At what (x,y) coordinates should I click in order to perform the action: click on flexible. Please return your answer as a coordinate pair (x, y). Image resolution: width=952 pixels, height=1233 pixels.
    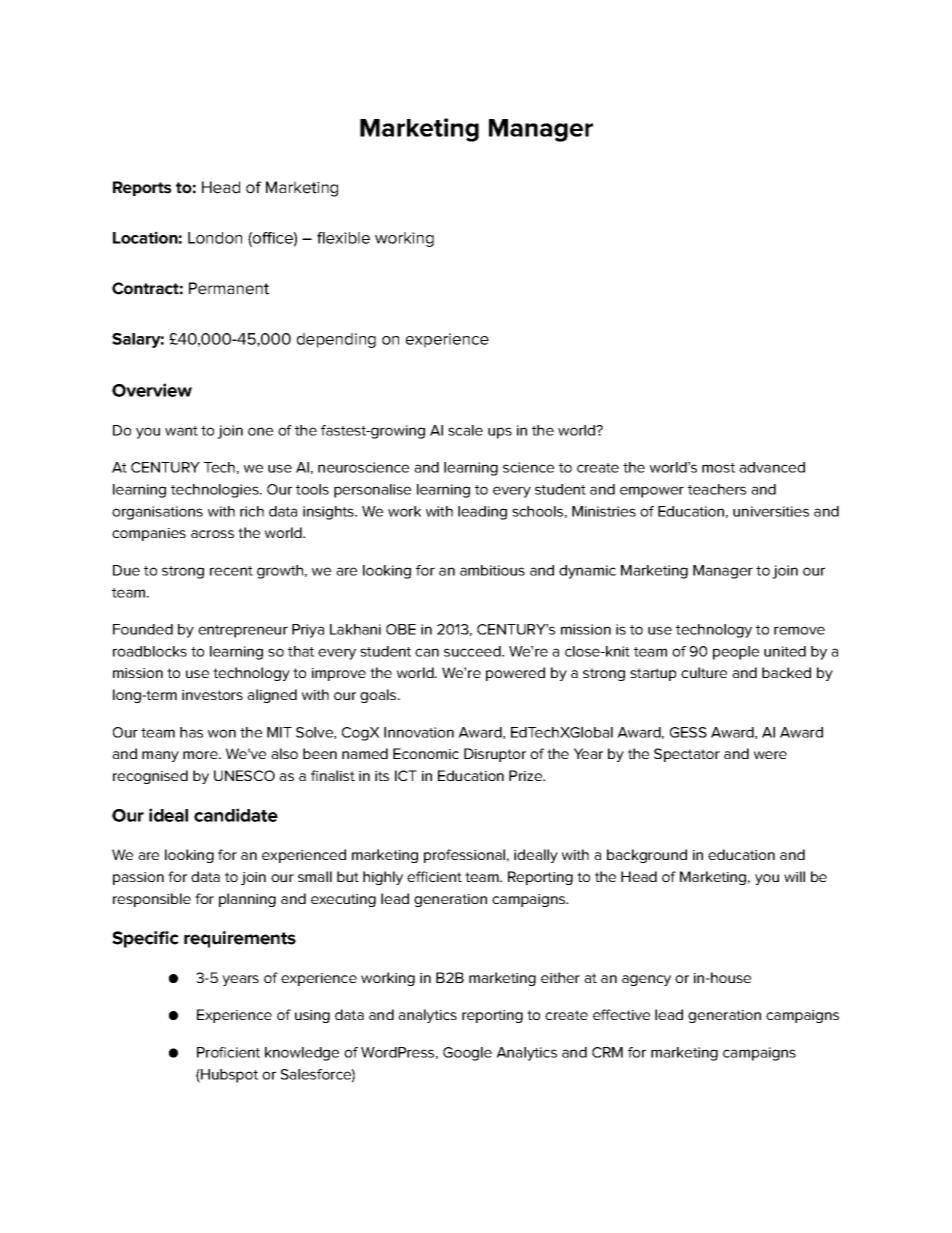
    Looking at the image, I should click on (343, 238).
